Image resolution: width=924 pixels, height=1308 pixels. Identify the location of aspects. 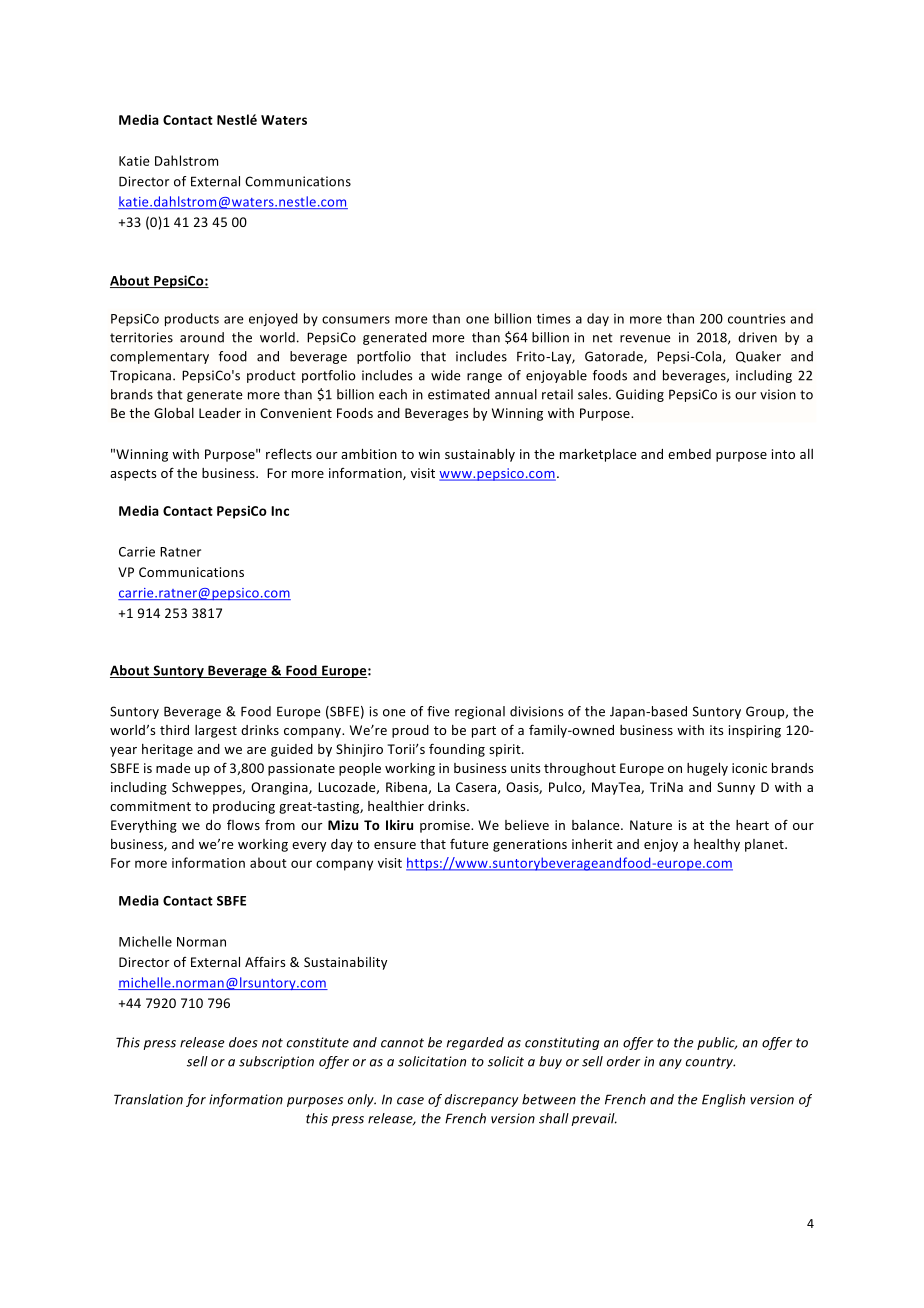
(133, 475).
